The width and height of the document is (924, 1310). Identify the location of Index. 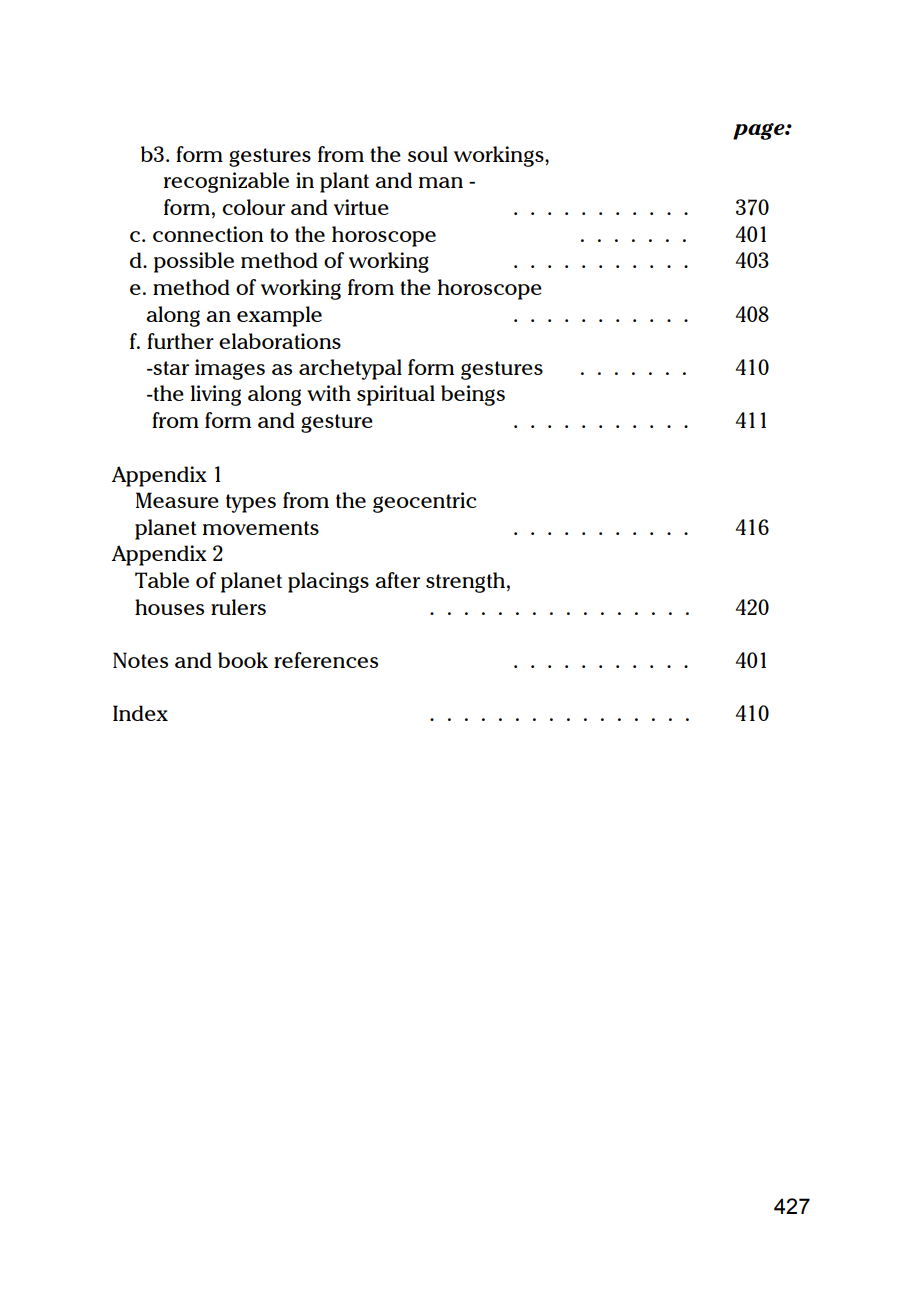
(140, 713).
